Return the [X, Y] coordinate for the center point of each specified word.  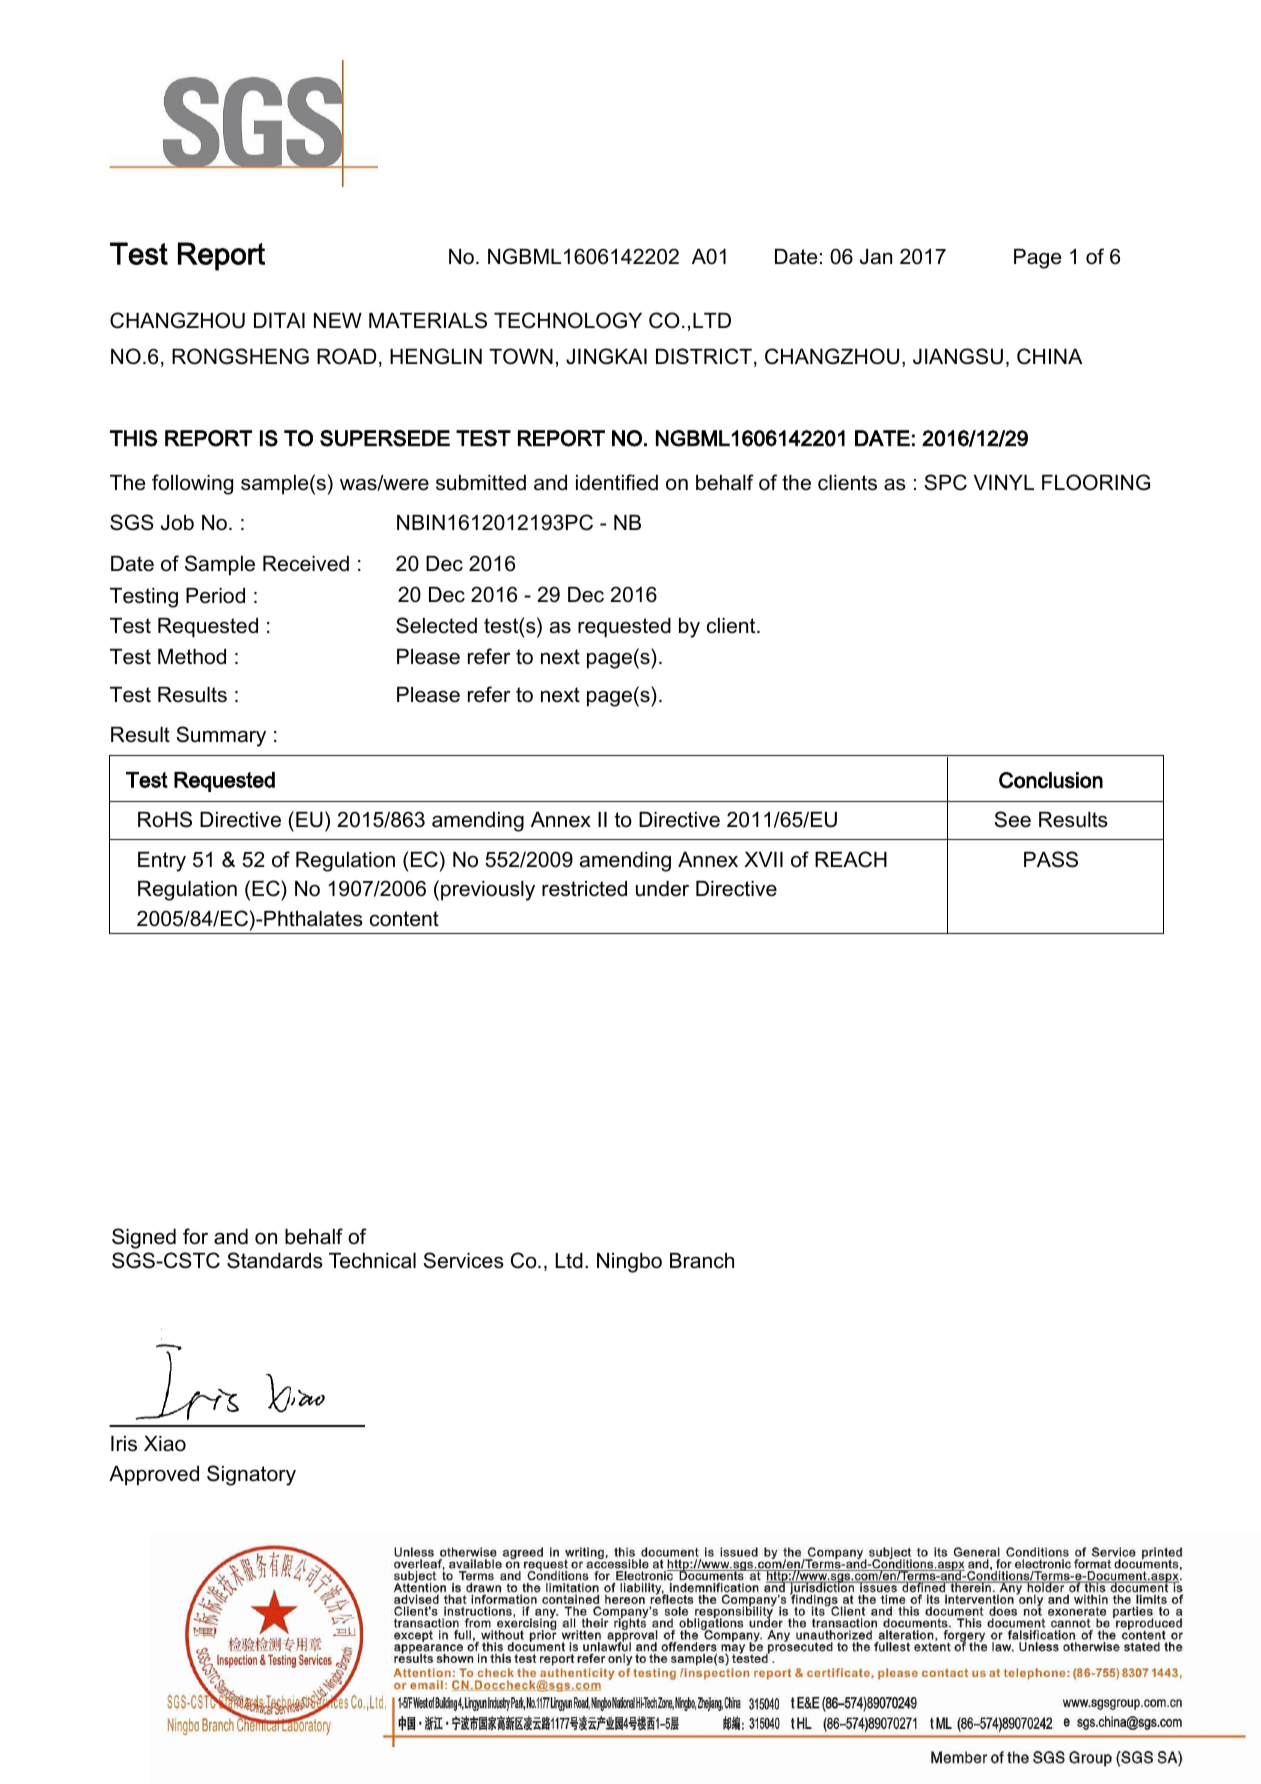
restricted [584, 889]
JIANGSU [958, 356]
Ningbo [629, 1263]
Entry [162, 862]
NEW [338, 320]
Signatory [251, 1475]
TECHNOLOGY [568, 320]
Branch [702, 1261]
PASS [1051, 859]
